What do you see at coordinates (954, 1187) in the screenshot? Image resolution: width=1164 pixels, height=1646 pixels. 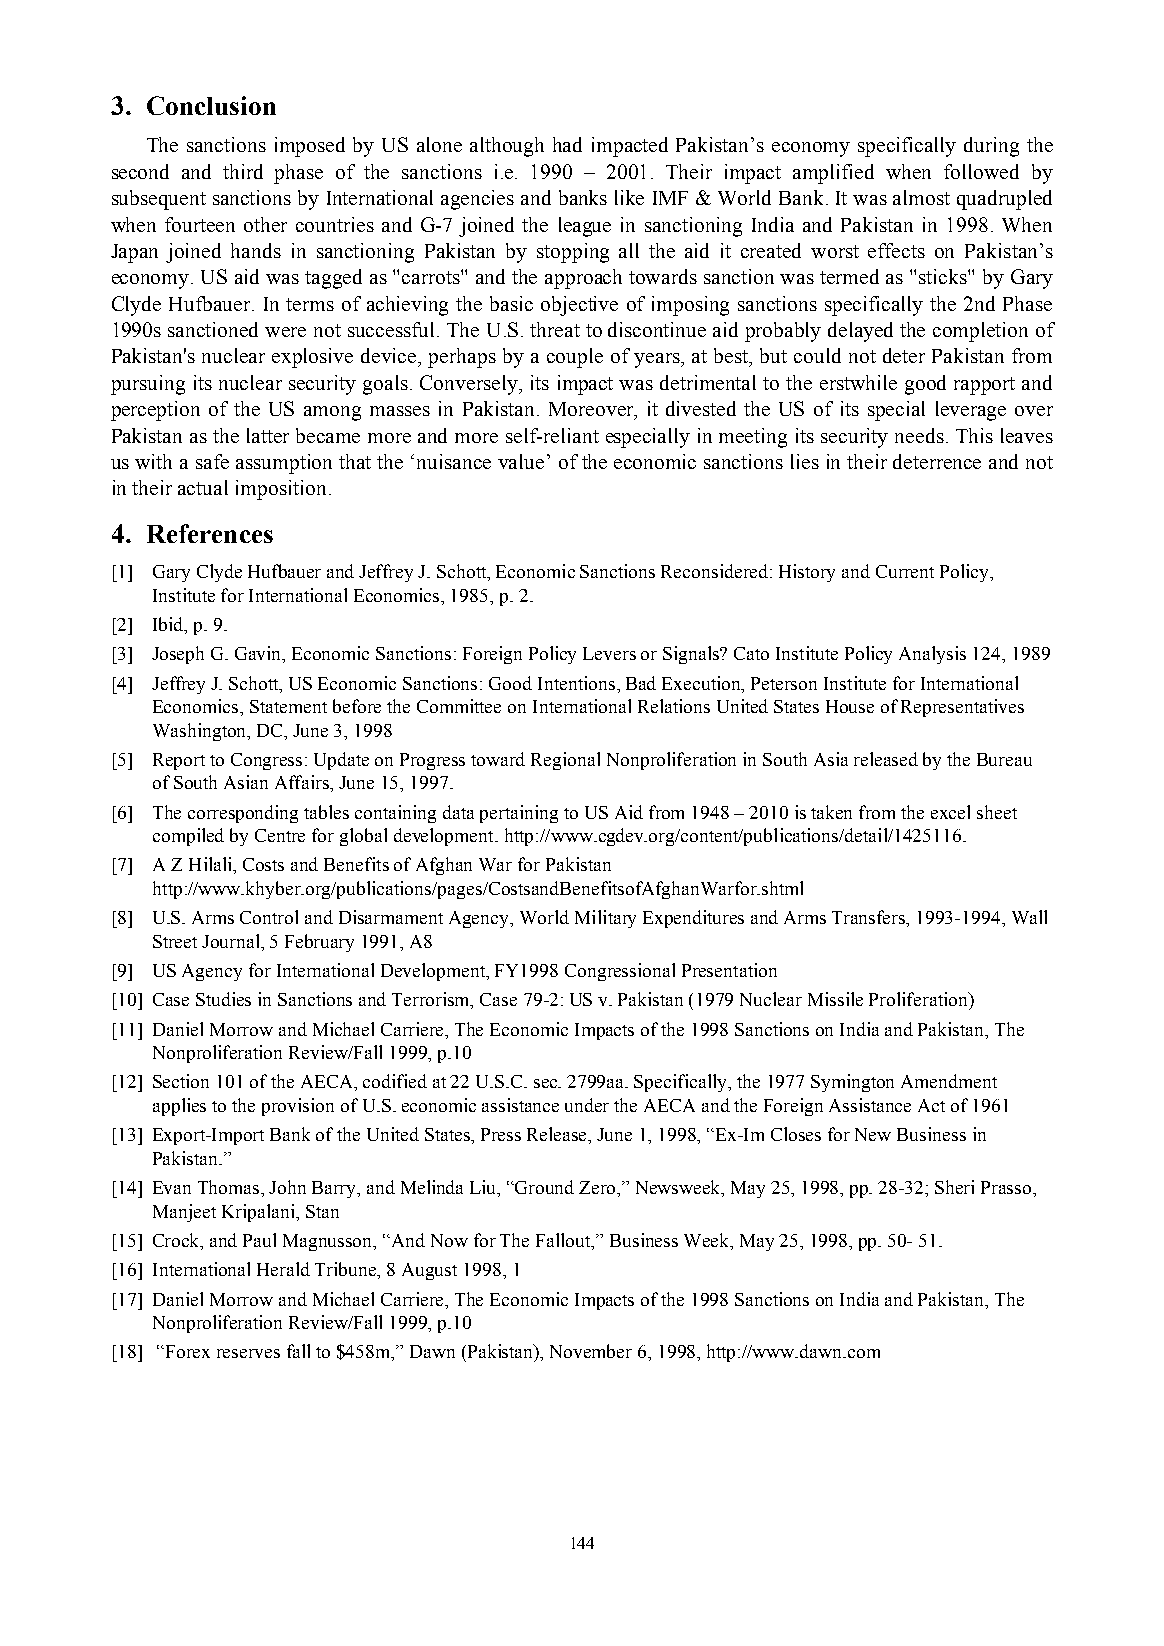 I see `Sheri` at bounding box center [954, 1187].
